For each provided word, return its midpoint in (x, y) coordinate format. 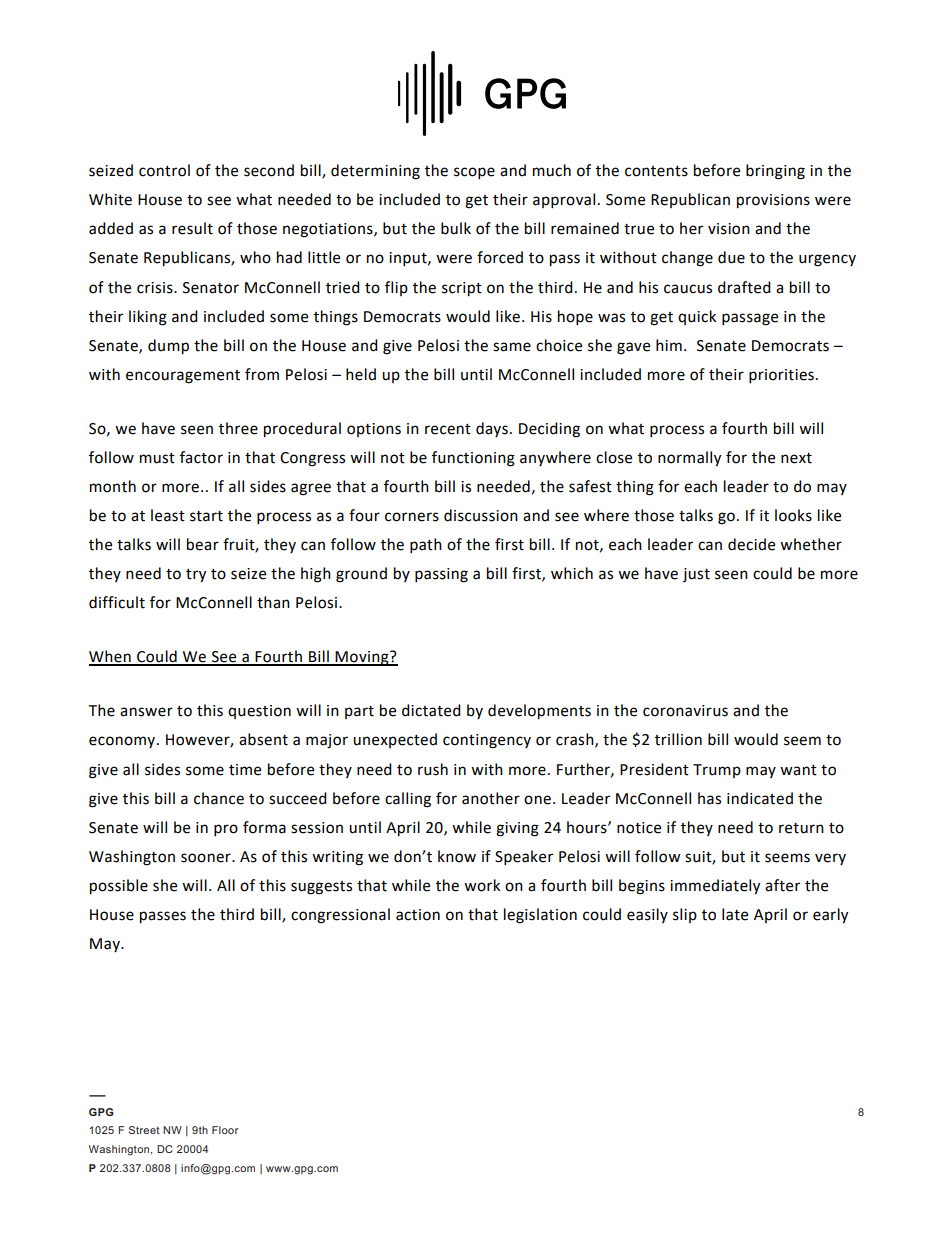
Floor (225, 1130)
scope (474, 173)
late (735, 914)
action (418, 915)
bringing (775, 172)
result (192, 228)
